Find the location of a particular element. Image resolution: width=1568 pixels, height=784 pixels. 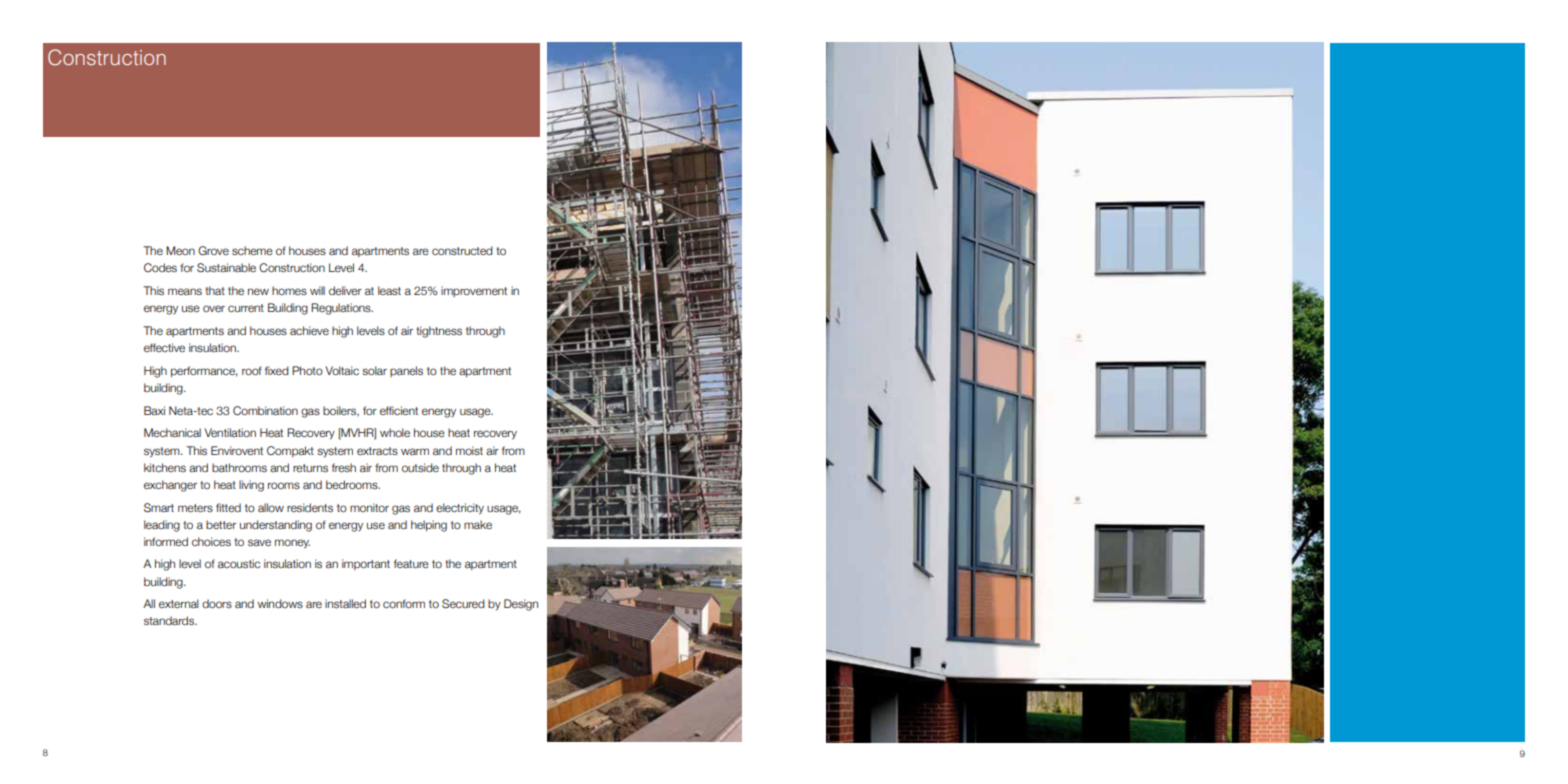

Ventilation is located at coordinates (230, 432).
